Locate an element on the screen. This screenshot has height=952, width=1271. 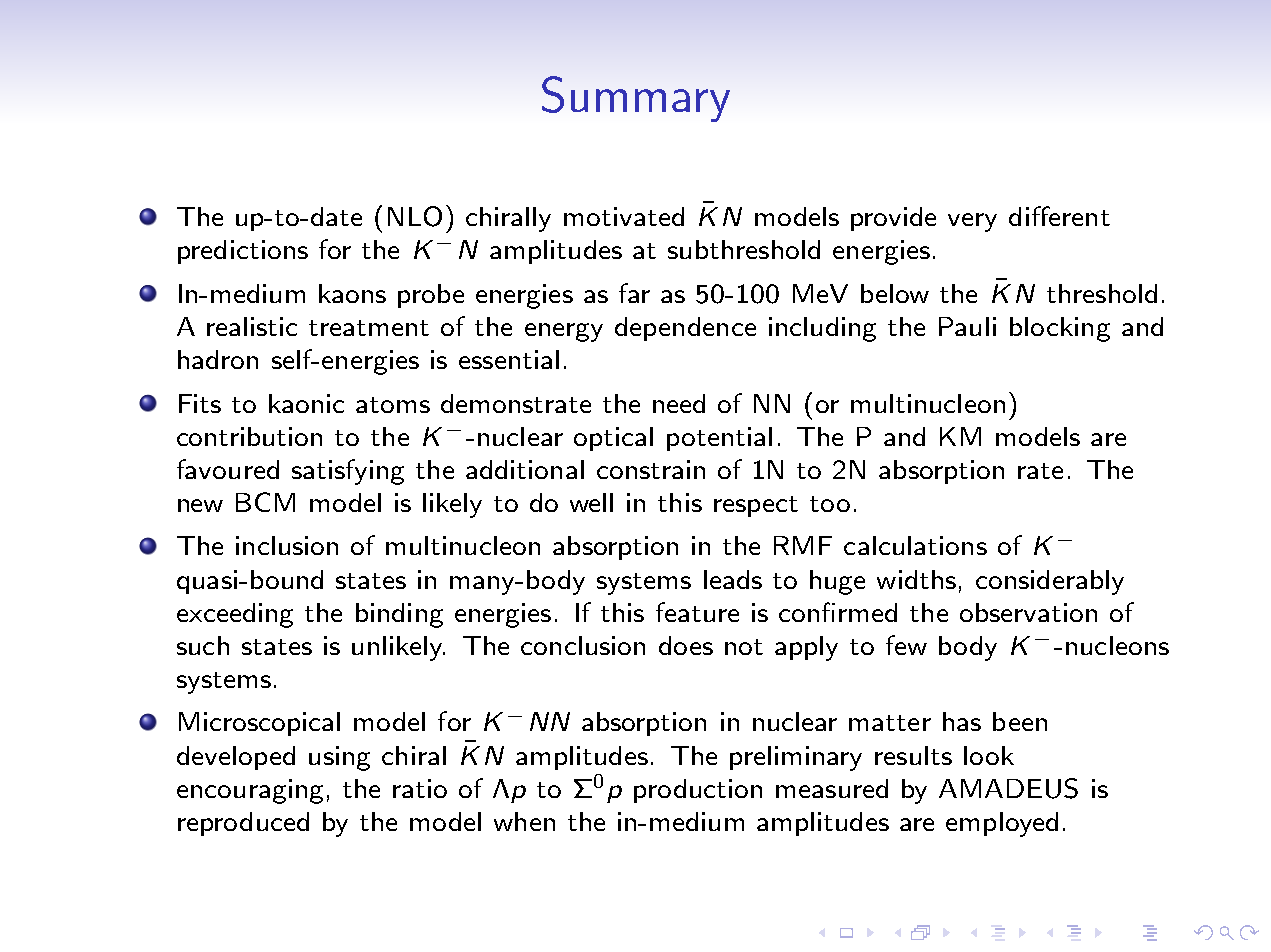
production is located at coordinates (698, 791).
